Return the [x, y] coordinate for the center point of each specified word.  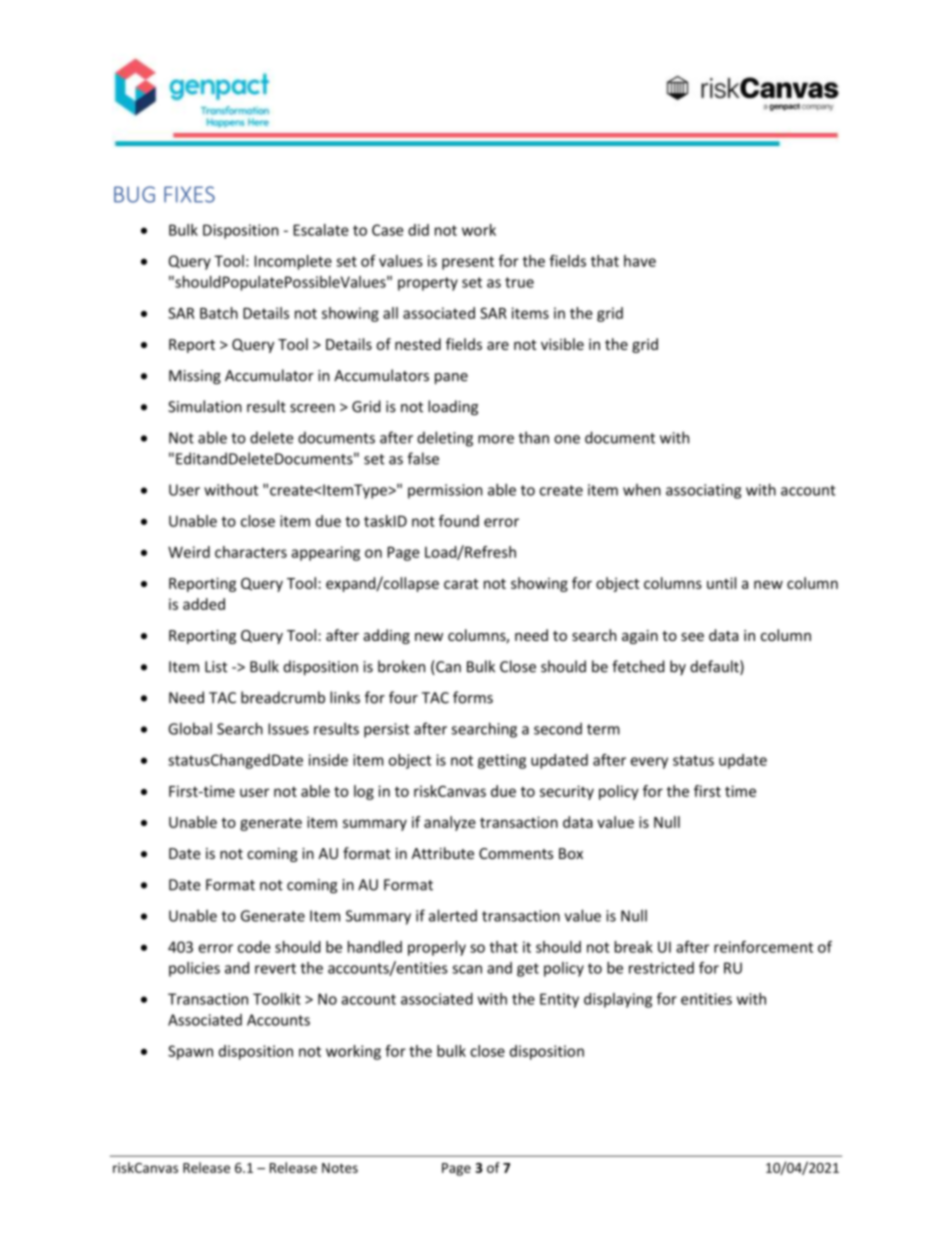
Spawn [190, 1052]
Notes [340, 1168]
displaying [618, 1000]
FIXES [189, 194]
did [418, 230]
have [640, 261]
